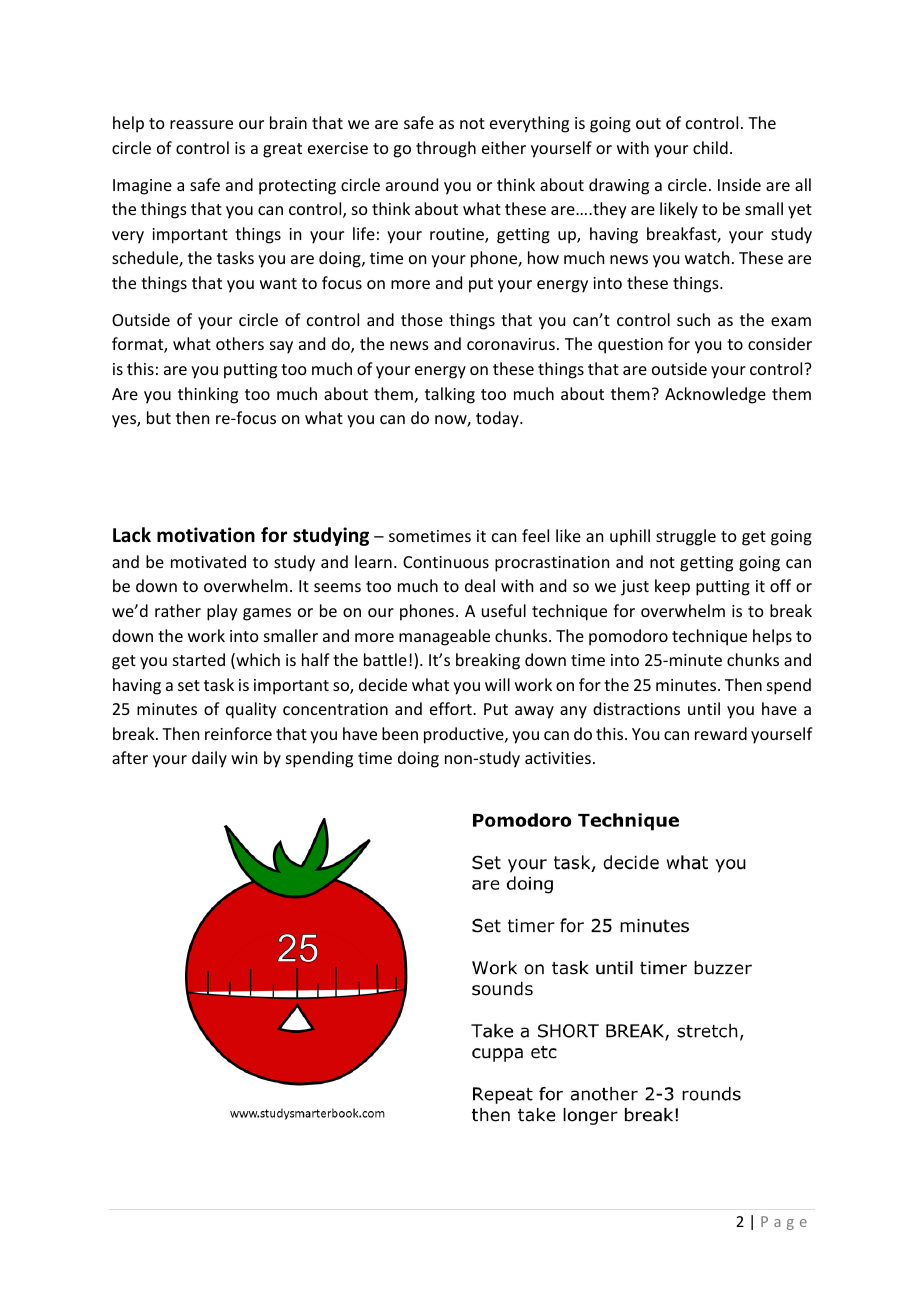 This document has height=1308, width=924. Describe the element at coordinates (206, 535) in the document. I see `motivation` at that location.
